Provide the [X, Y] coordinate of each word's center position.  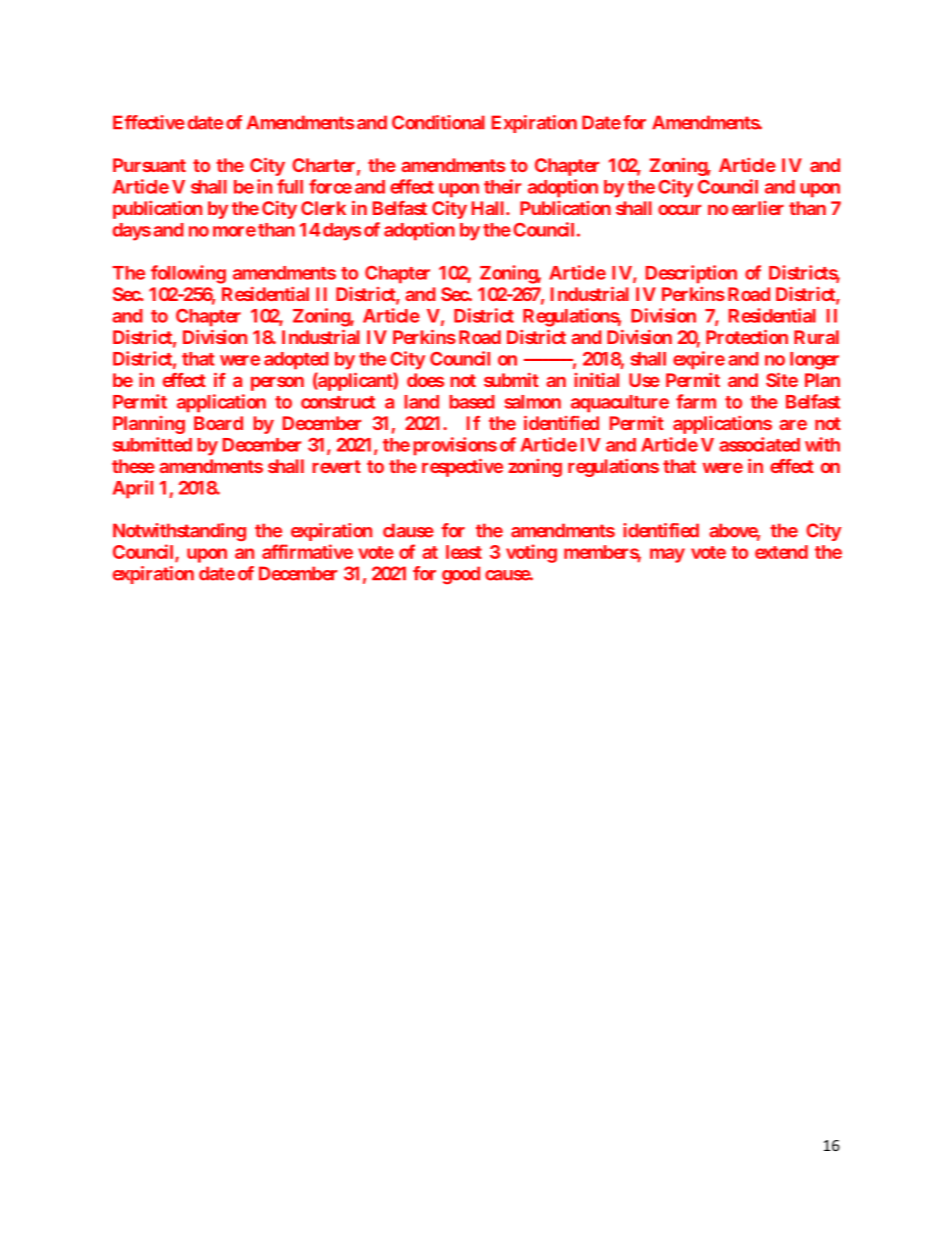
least [464, 552]
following [188, 274]
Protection [747, 336]
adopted [296, 361]
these [133, 466]
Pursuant [149, 165]
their [502, 186]
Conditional [438, 122]
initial [596, 380]
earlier [758, 208]
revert [336, 466]
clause [408, 530]
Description [691, 274]
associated [759, 444]
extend [781, 552]
